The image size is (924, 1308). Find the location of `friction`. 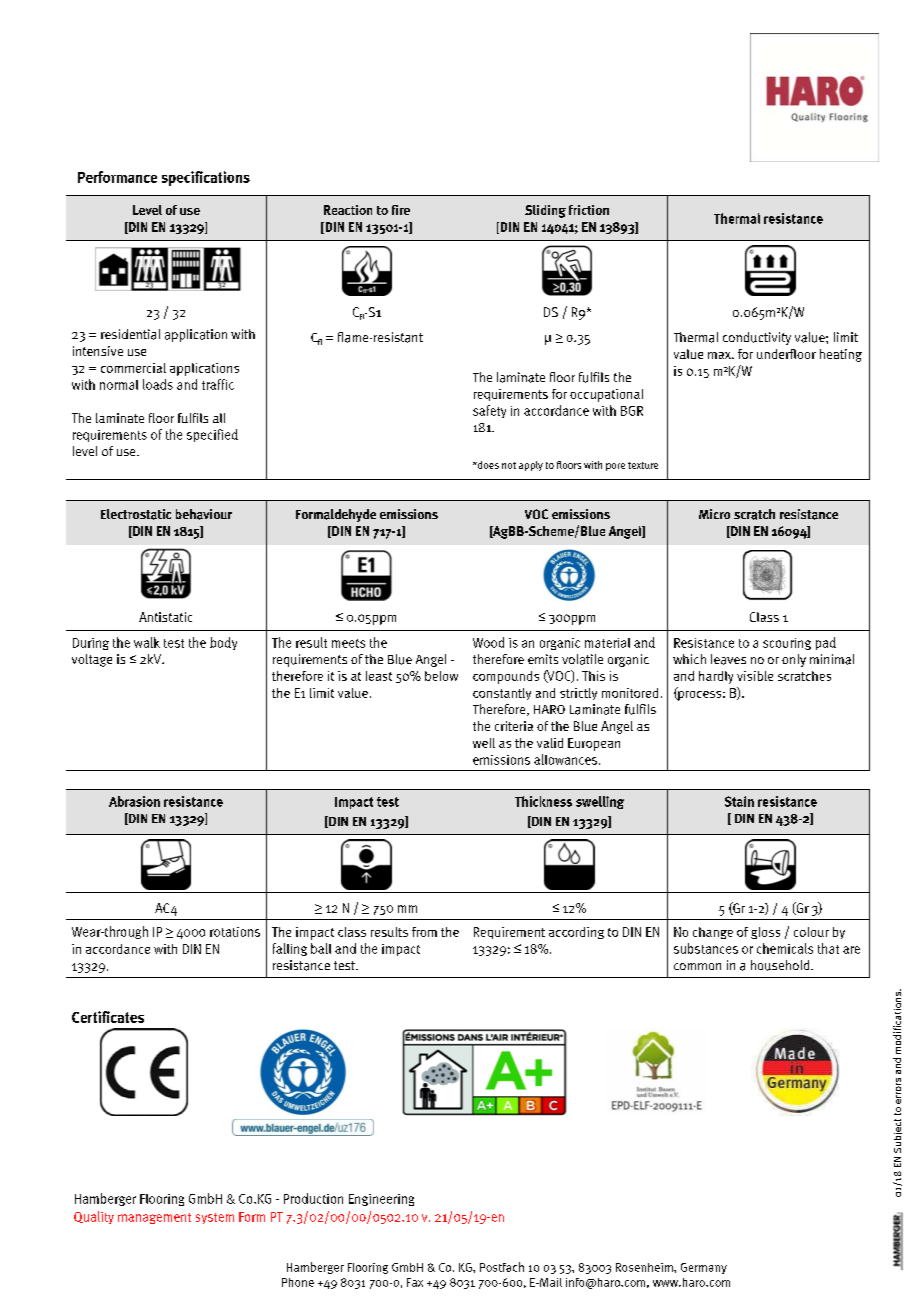

friction is located at coordinates (589, 210).
